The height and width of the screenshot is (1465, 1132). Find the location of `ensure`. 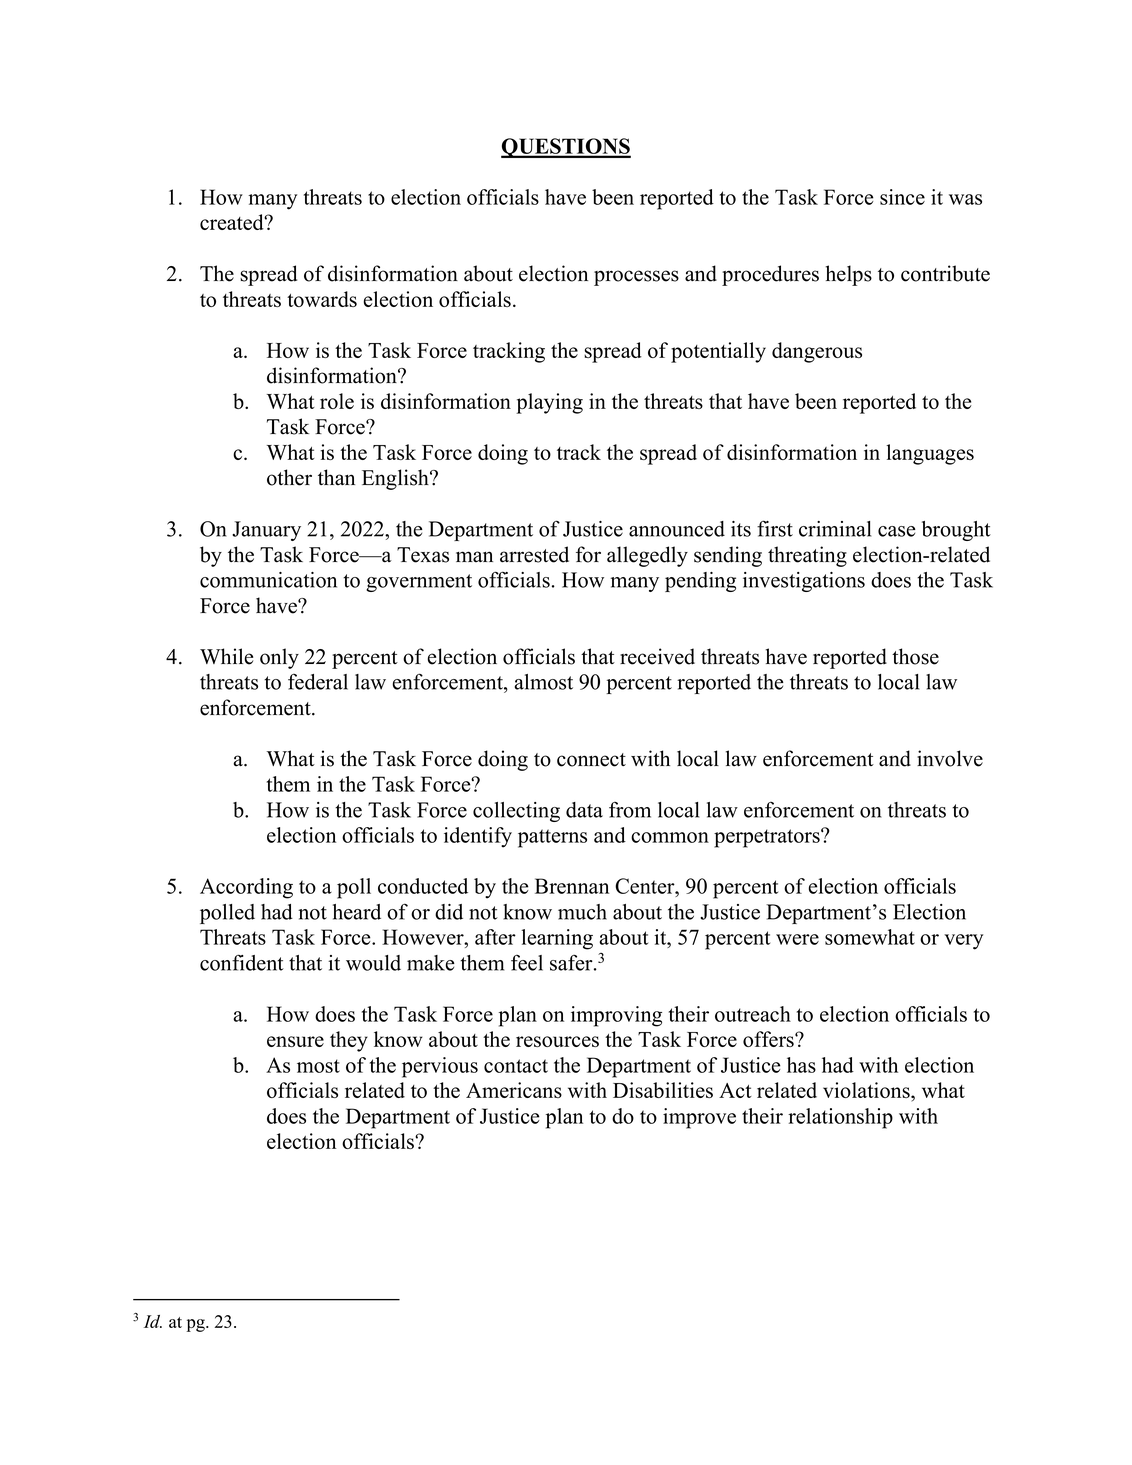

ensure is located at coordinates (295, 1041).
